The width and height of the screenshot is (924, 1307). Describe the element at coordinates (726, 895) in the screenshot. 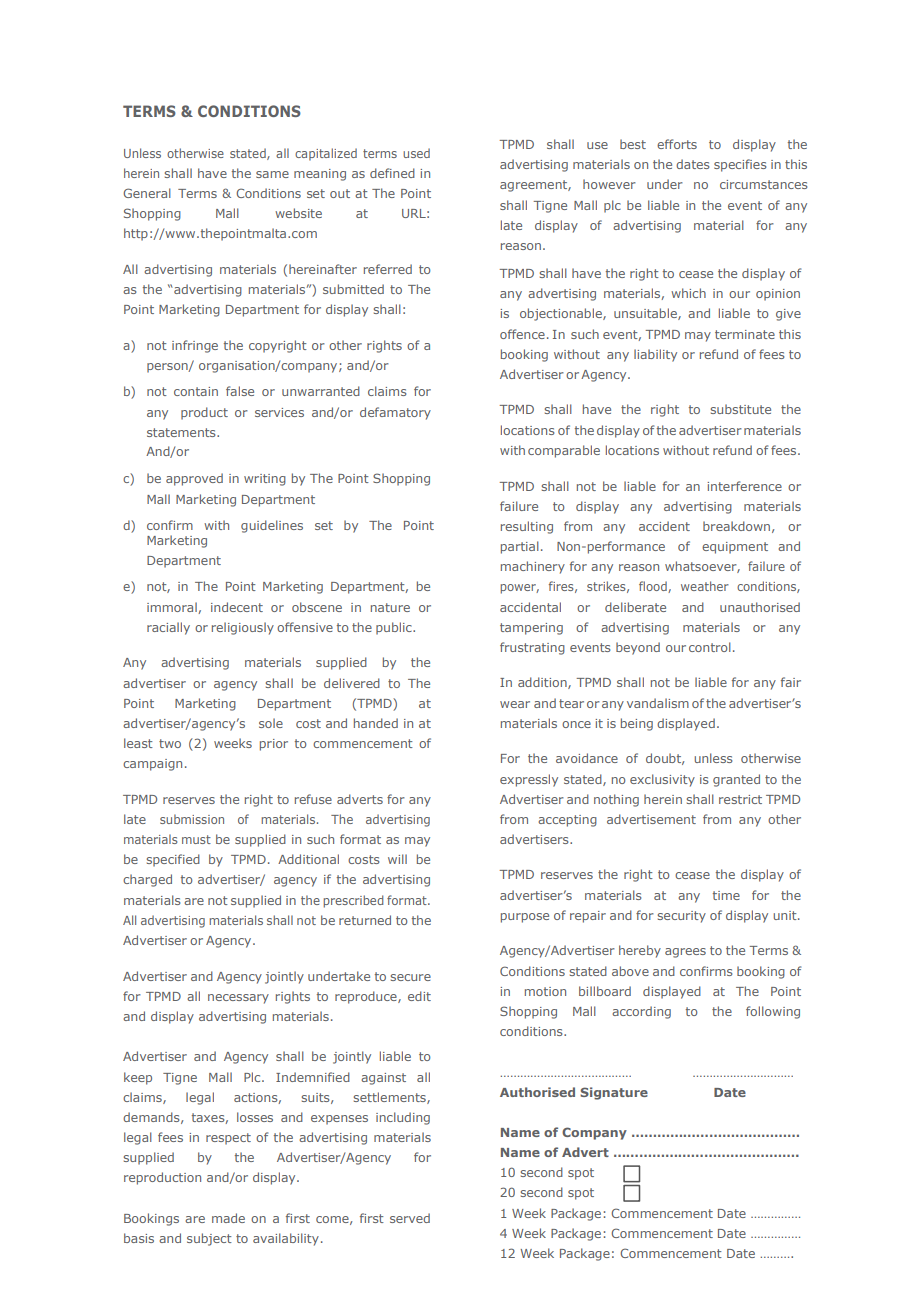

I see `time` at that location.
